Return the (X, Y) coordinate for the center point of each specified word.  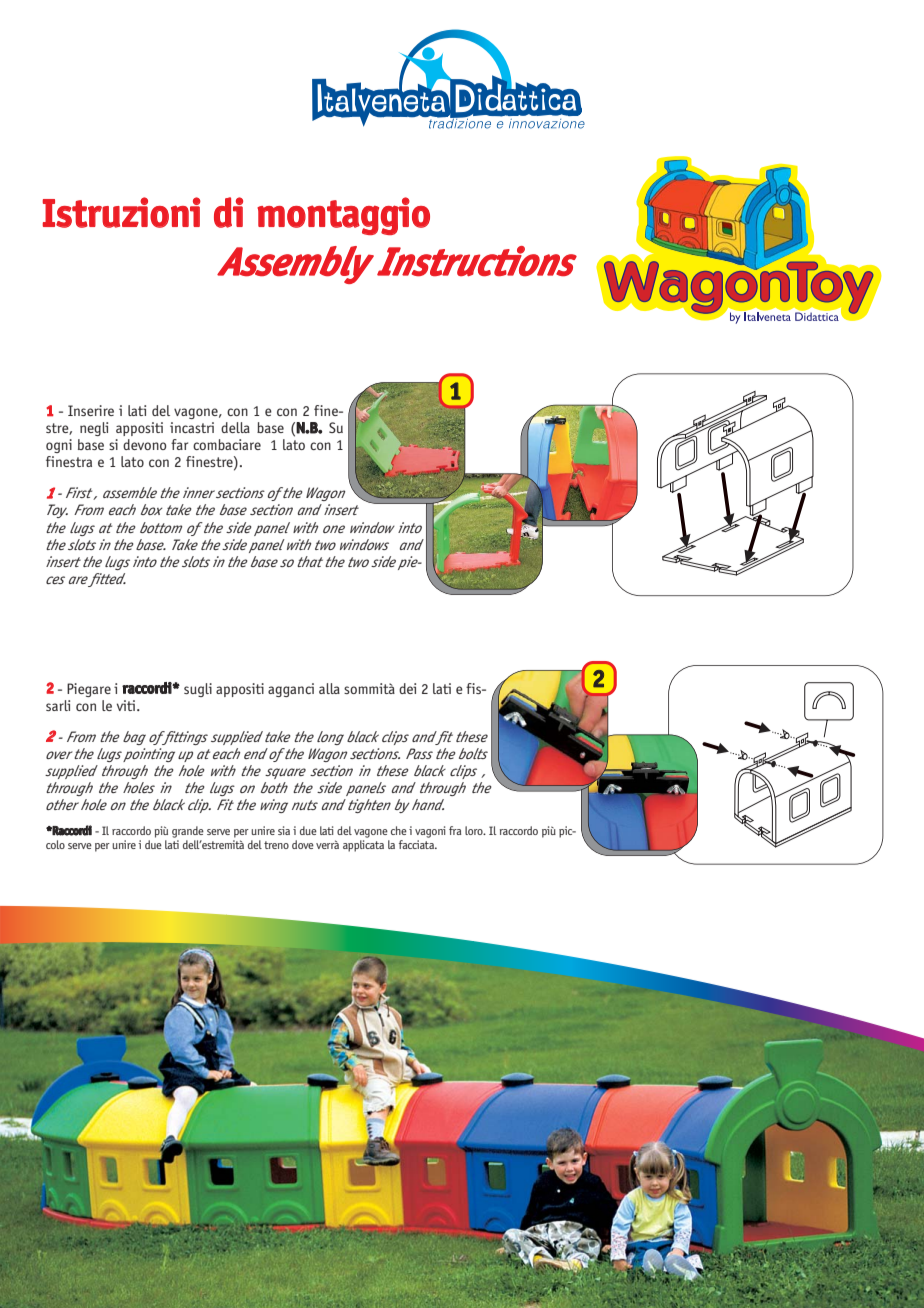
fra (455, 830)
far (179, 444)
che (399, 830)
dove (303, 844)
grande (188, 832)
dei (407, 688)
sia (284, 830)
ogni (59, 446)
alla (329, 688)
